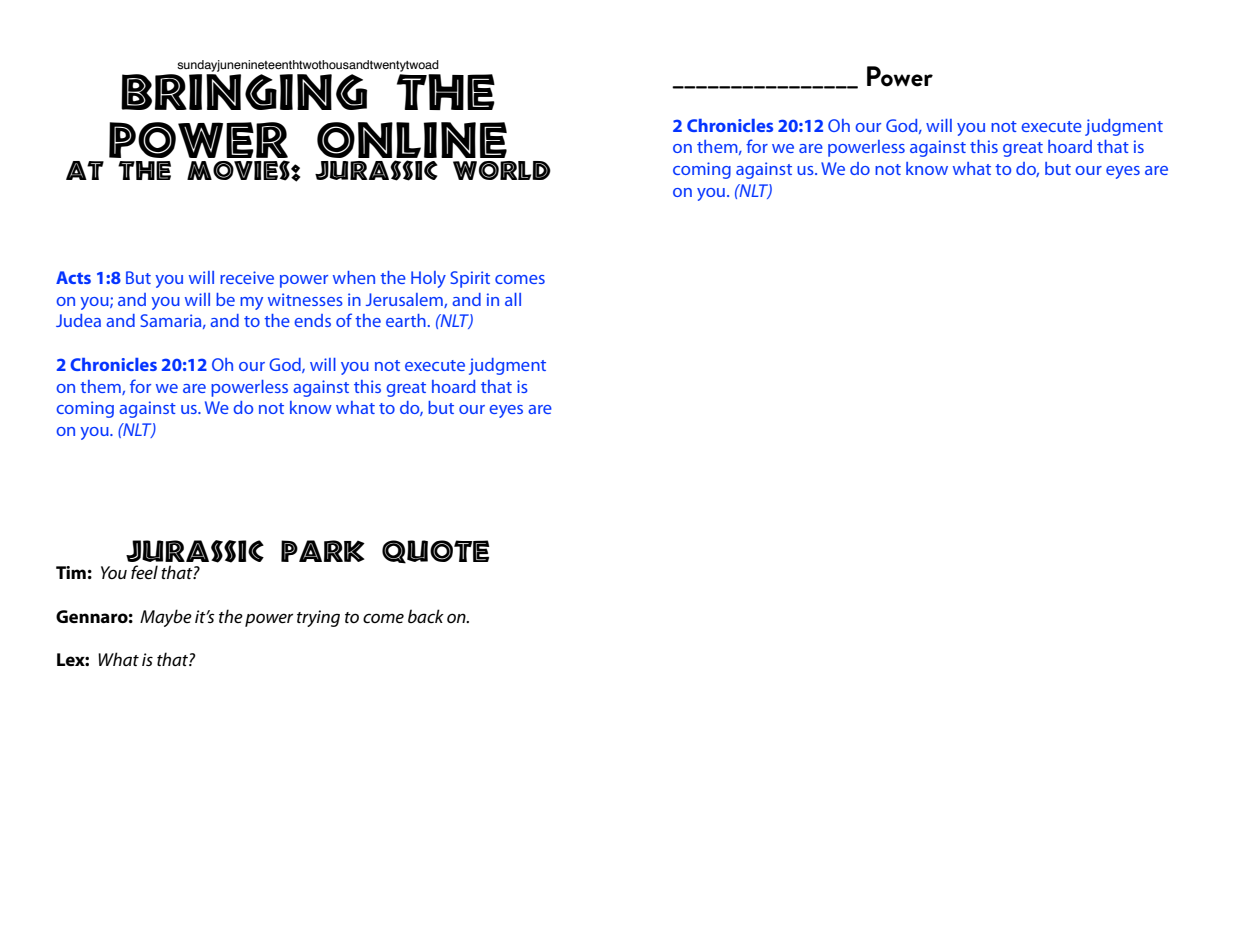 This page has height=952, width=1233. Describe the element at coordinates (78, 320) in the page. I see `Judea` at that location.
